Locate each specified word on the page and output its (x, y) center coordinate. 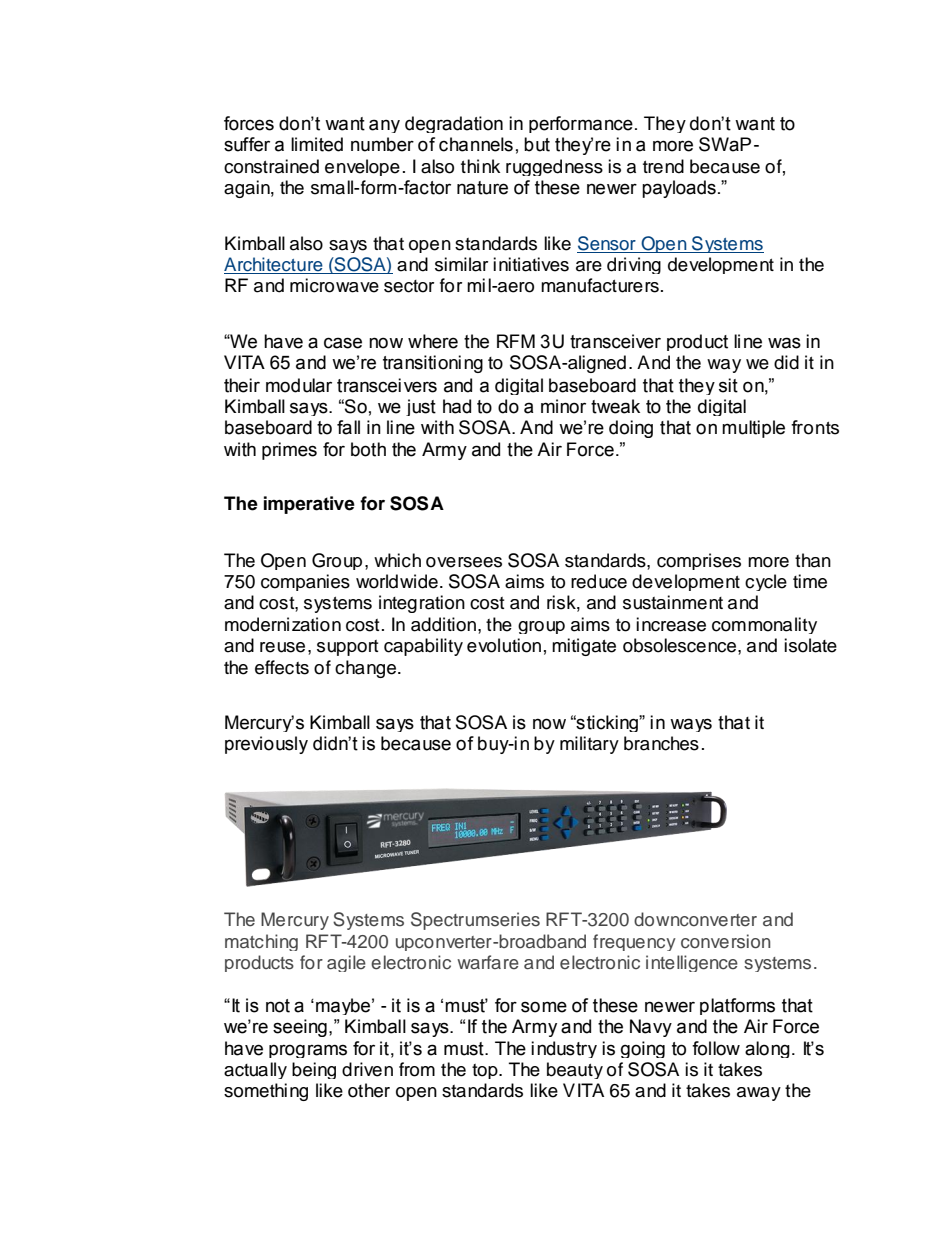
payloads (679, 189)
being (314, 1070)
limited (317, 144)
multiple (753, 429)
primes (289, 451)
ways (691, 725)
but (537, 144)
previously (266, 745)
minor (563, 406)
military (589, 745)
